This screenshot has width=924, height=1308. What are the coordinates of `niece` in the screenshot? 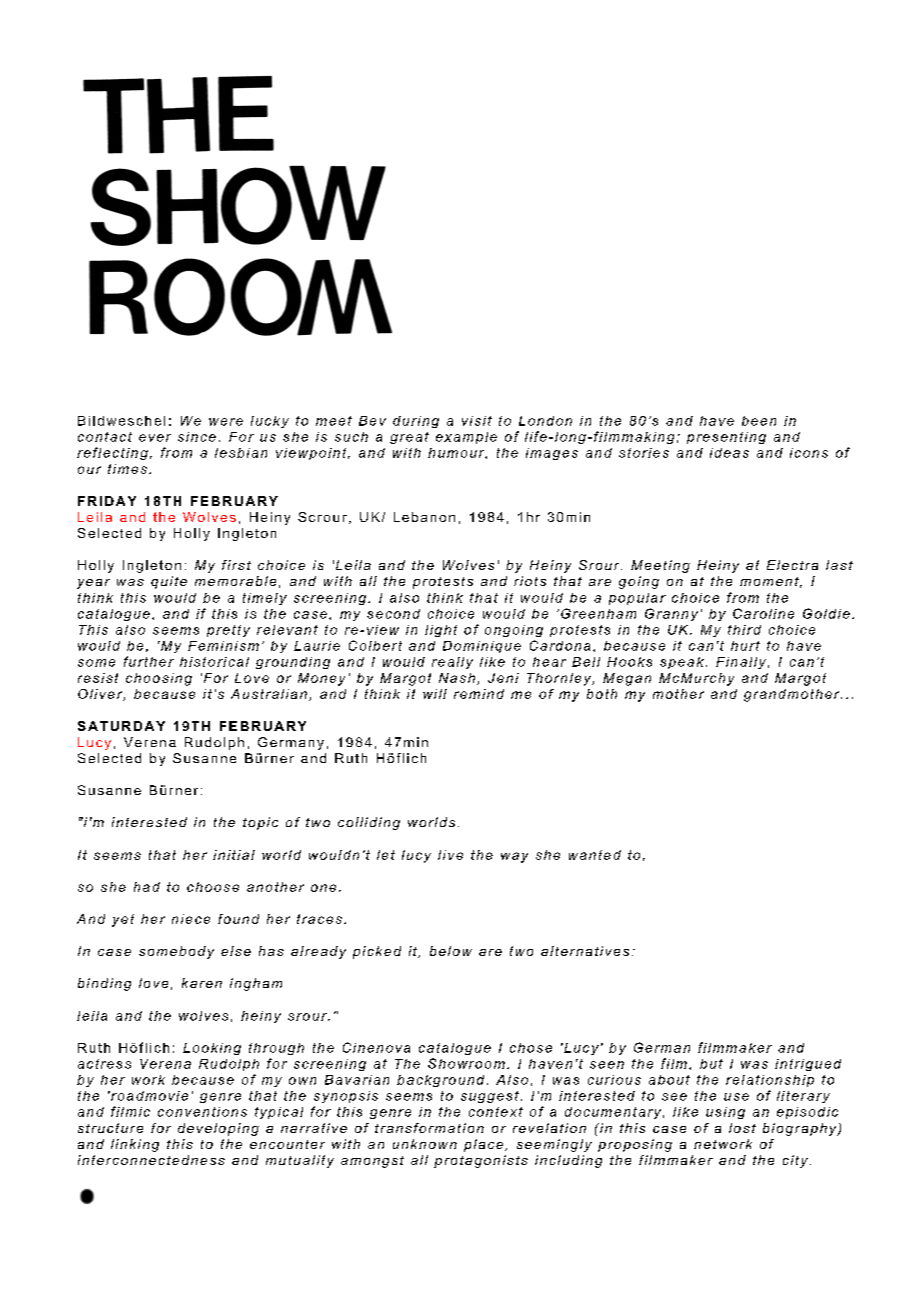 It's located at (191, 919).
